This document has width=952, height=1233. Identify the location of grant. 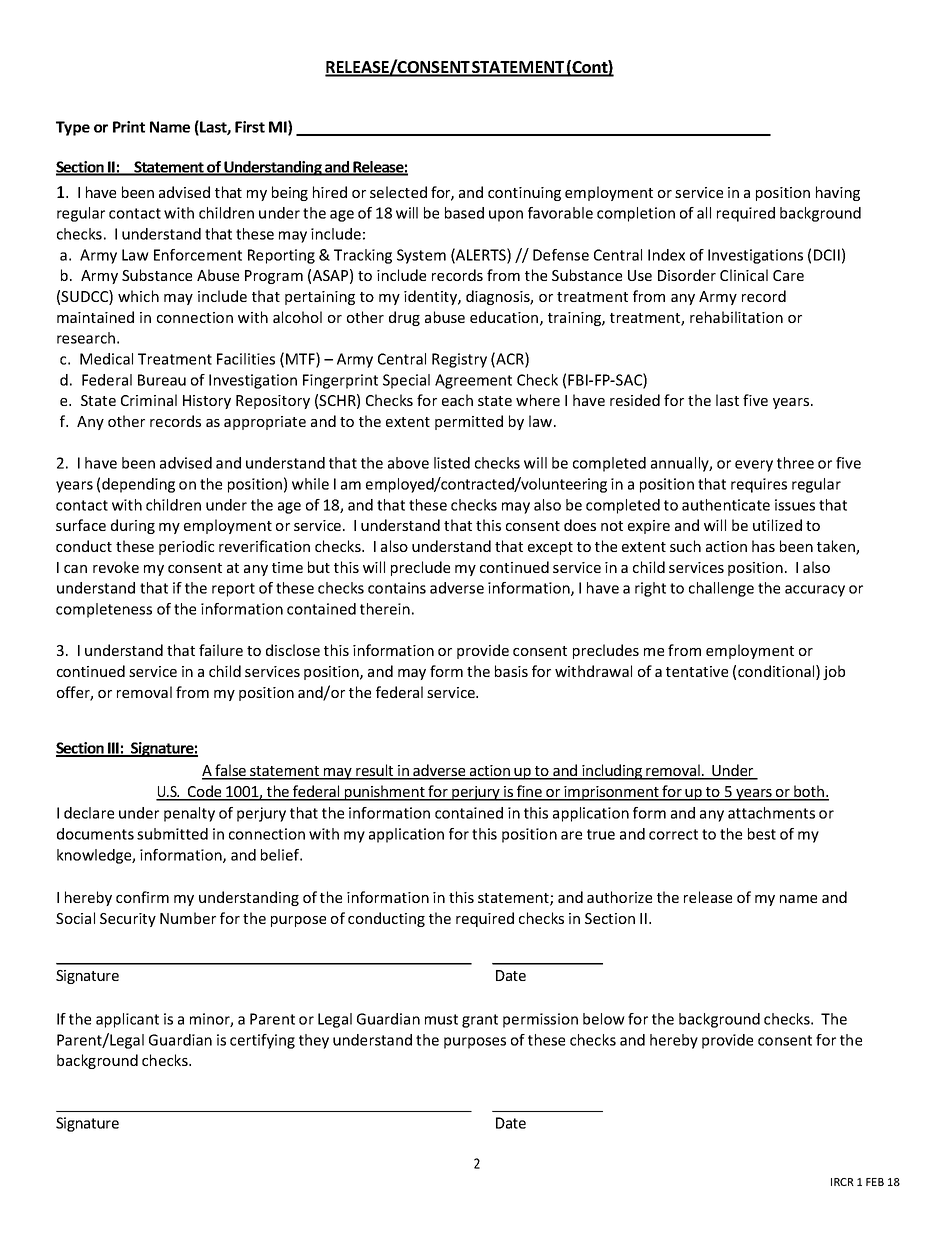
(480, 1021).
